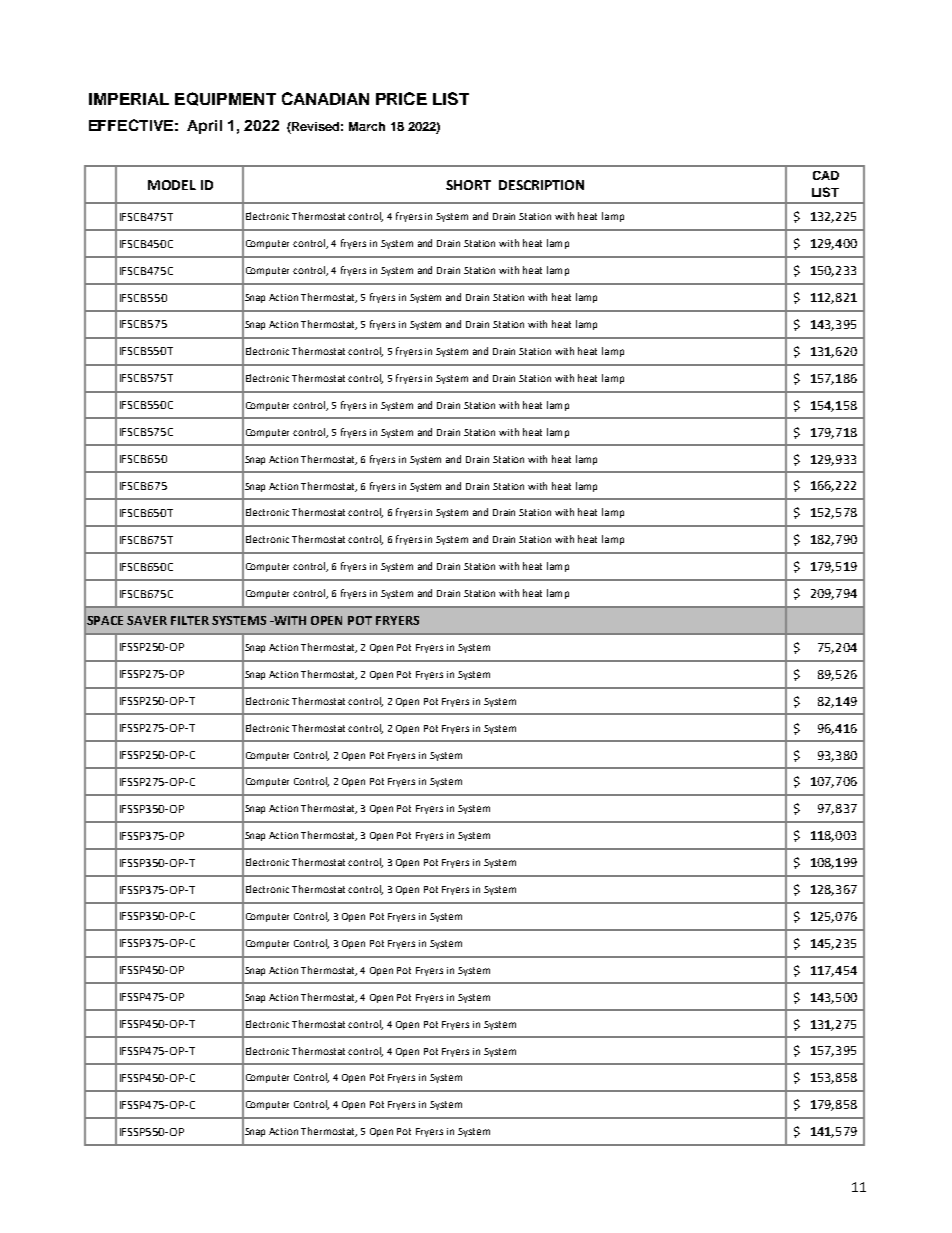 The width and height of the screenshot is (952, 1233). I want to click on SAVER, so click(147, 620).
